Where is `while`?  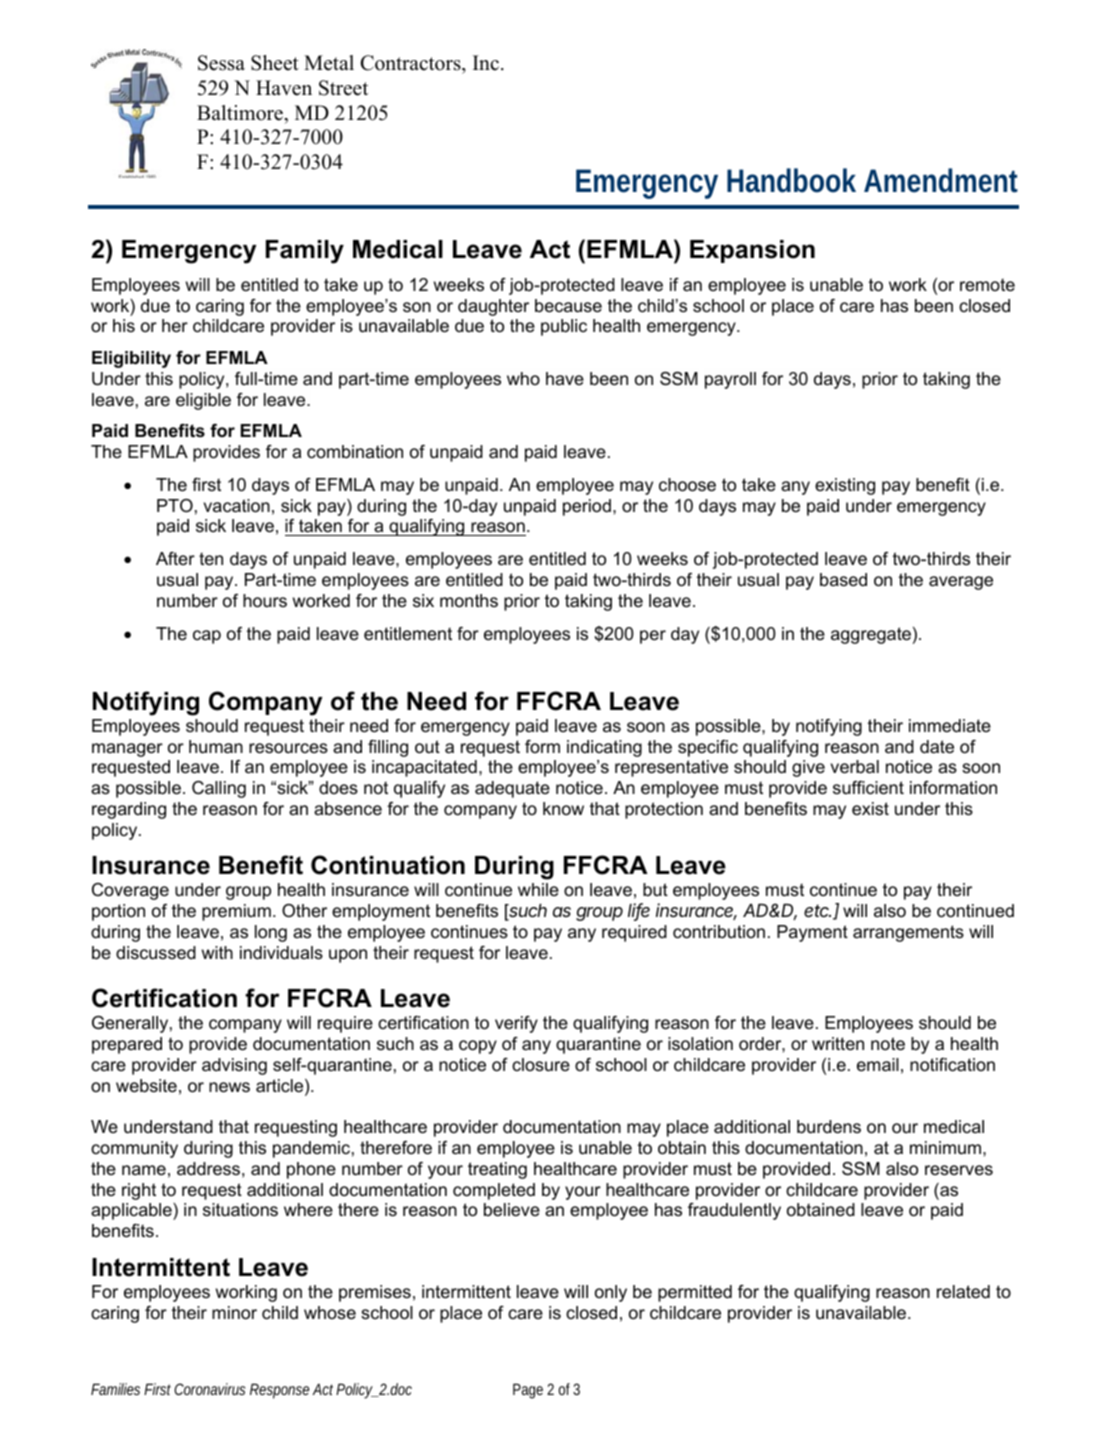
while is located at coordinates (538, 889).
